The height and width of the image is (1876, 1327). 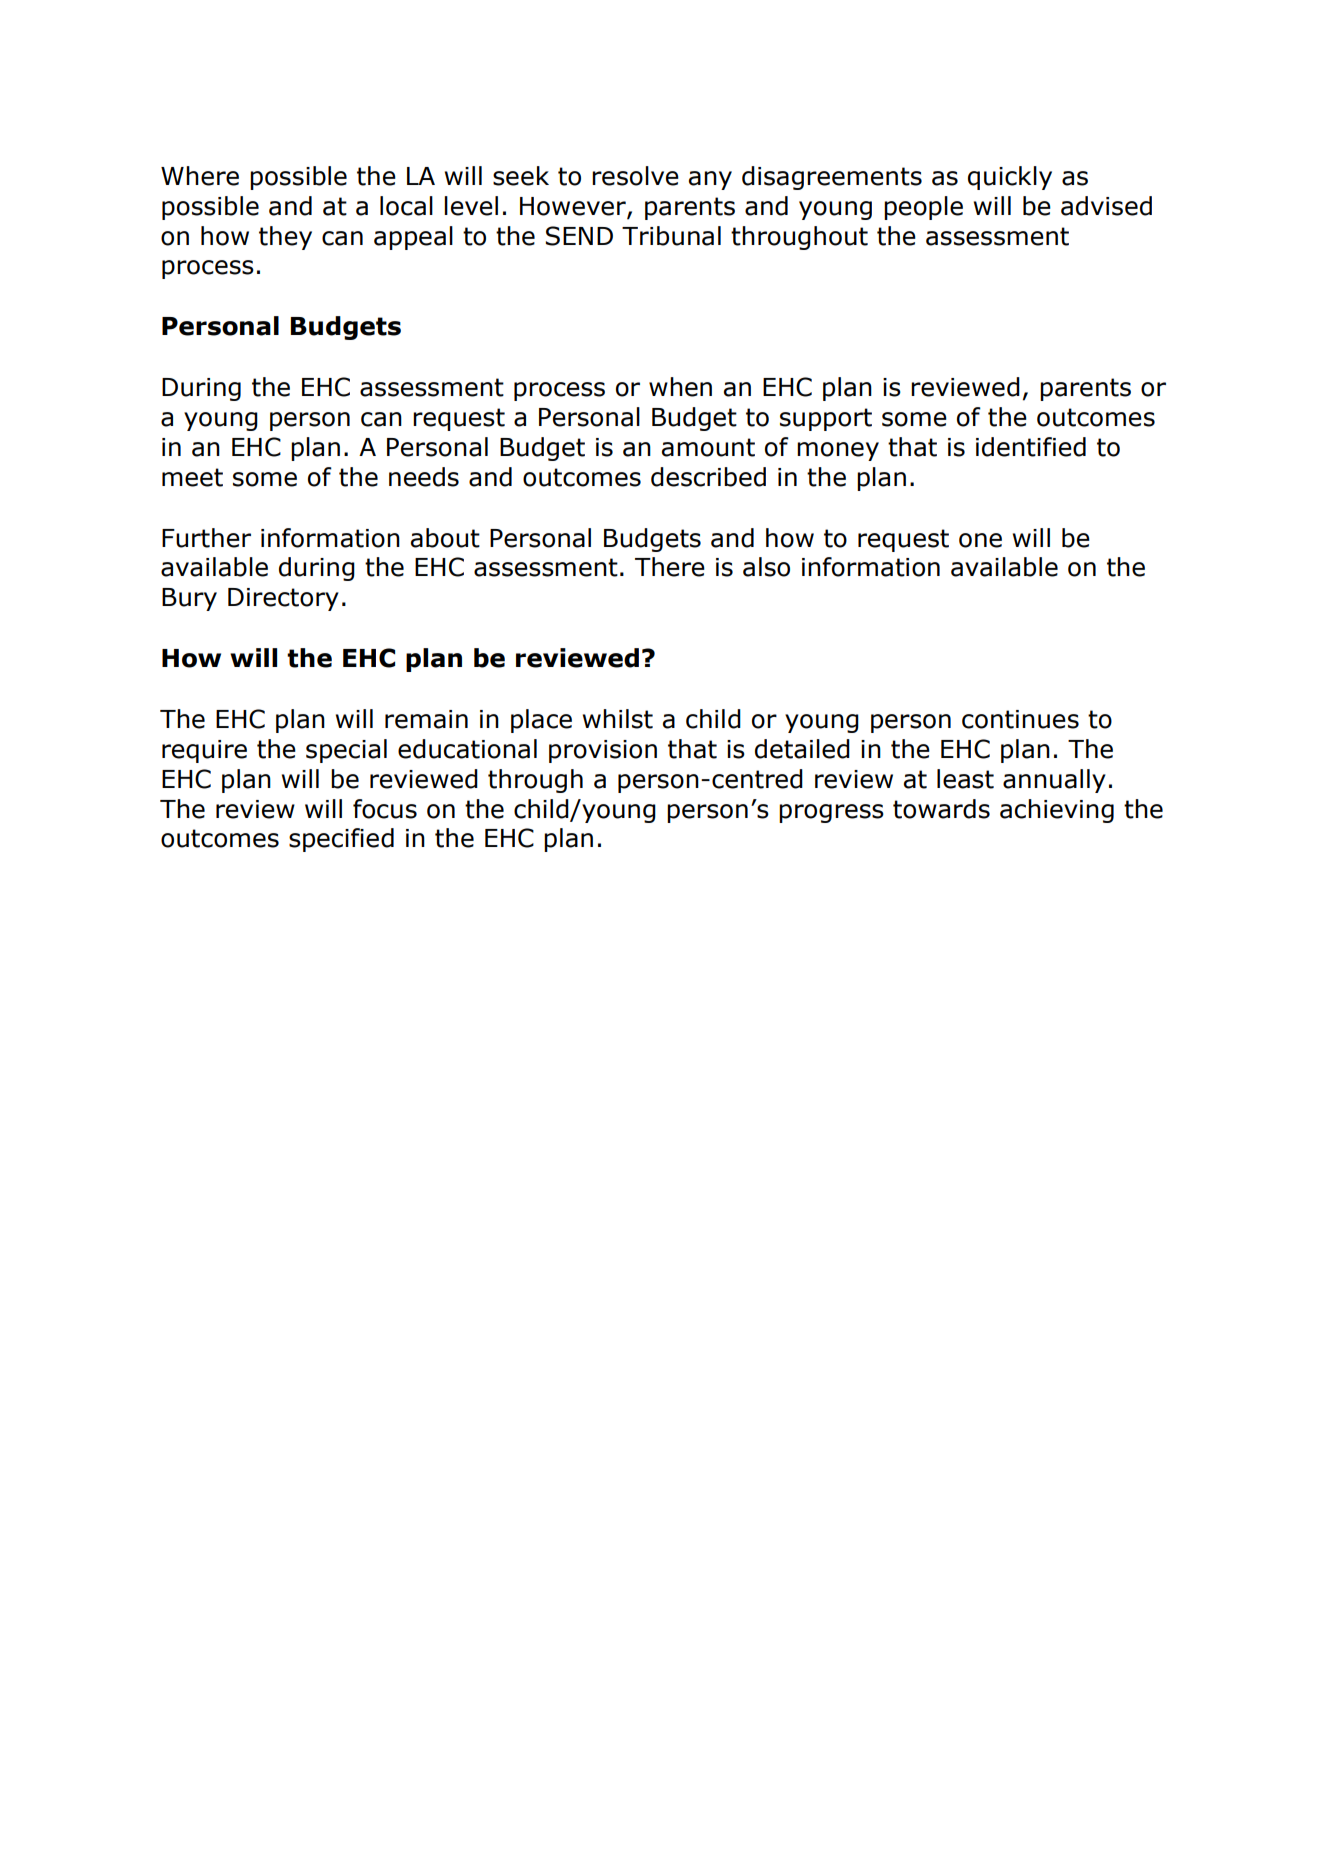 What do you see at coordinates (341, 840) in the image?
I see `specified` at bounding box center [341, 840].
